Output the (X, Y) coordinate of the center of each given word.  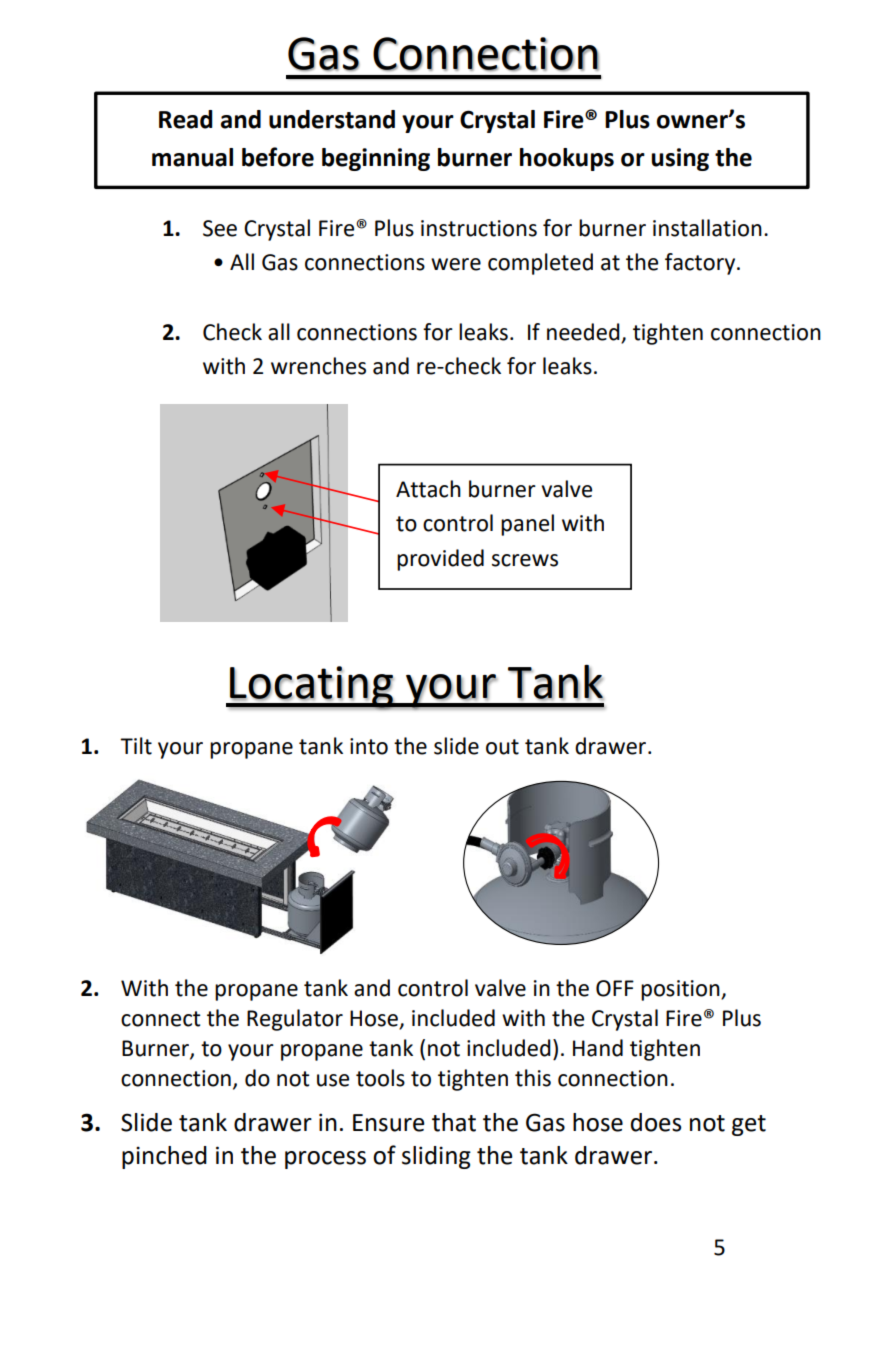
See (220, 228)
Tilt (136, 746)
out (502, 747)
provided (440, 560)
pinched (164, 1157)
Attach (428, 489)
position (681, 990)
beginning (376, 159)
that (454, 1122)
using (680, 159)
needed (583, 332)
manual (192, 157)
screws (525, 560)
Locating (311, 687)
